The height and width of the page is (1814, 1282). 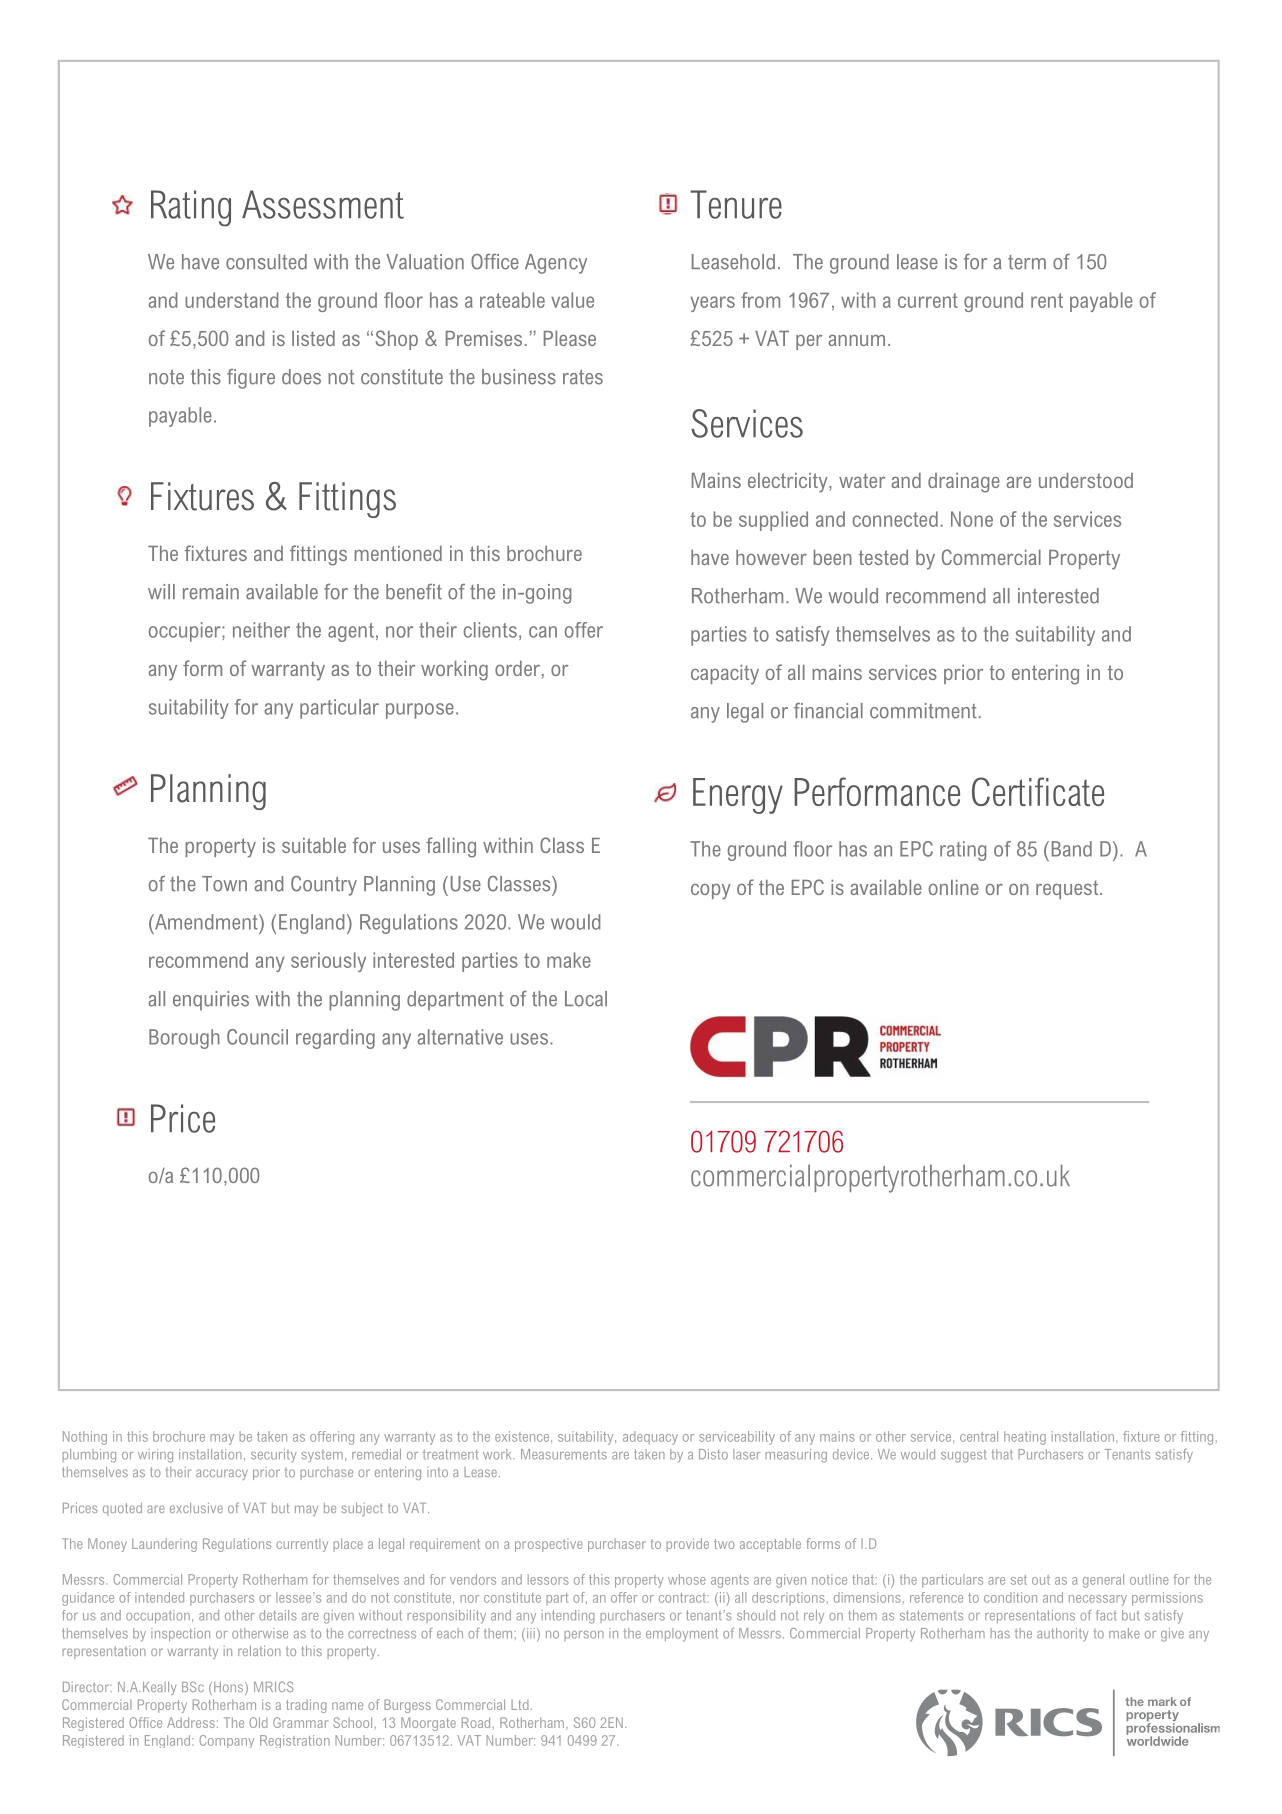 What do you see at coordinates (186, 632) in the page?
I see `occupier` at bounding box center [186, 632].
